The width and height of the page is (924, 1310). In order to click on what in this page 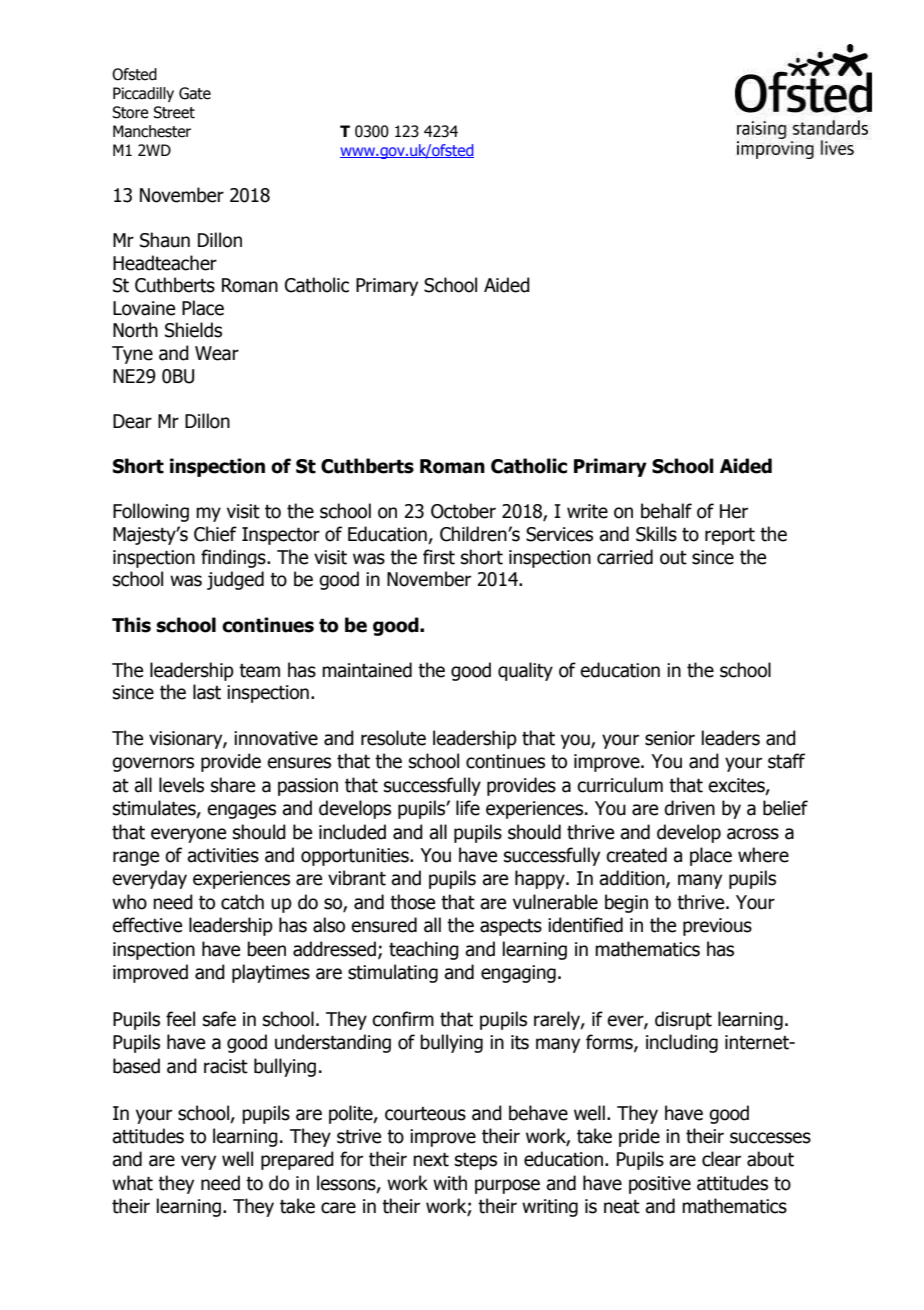, I will do `click(132, 1183)`.
